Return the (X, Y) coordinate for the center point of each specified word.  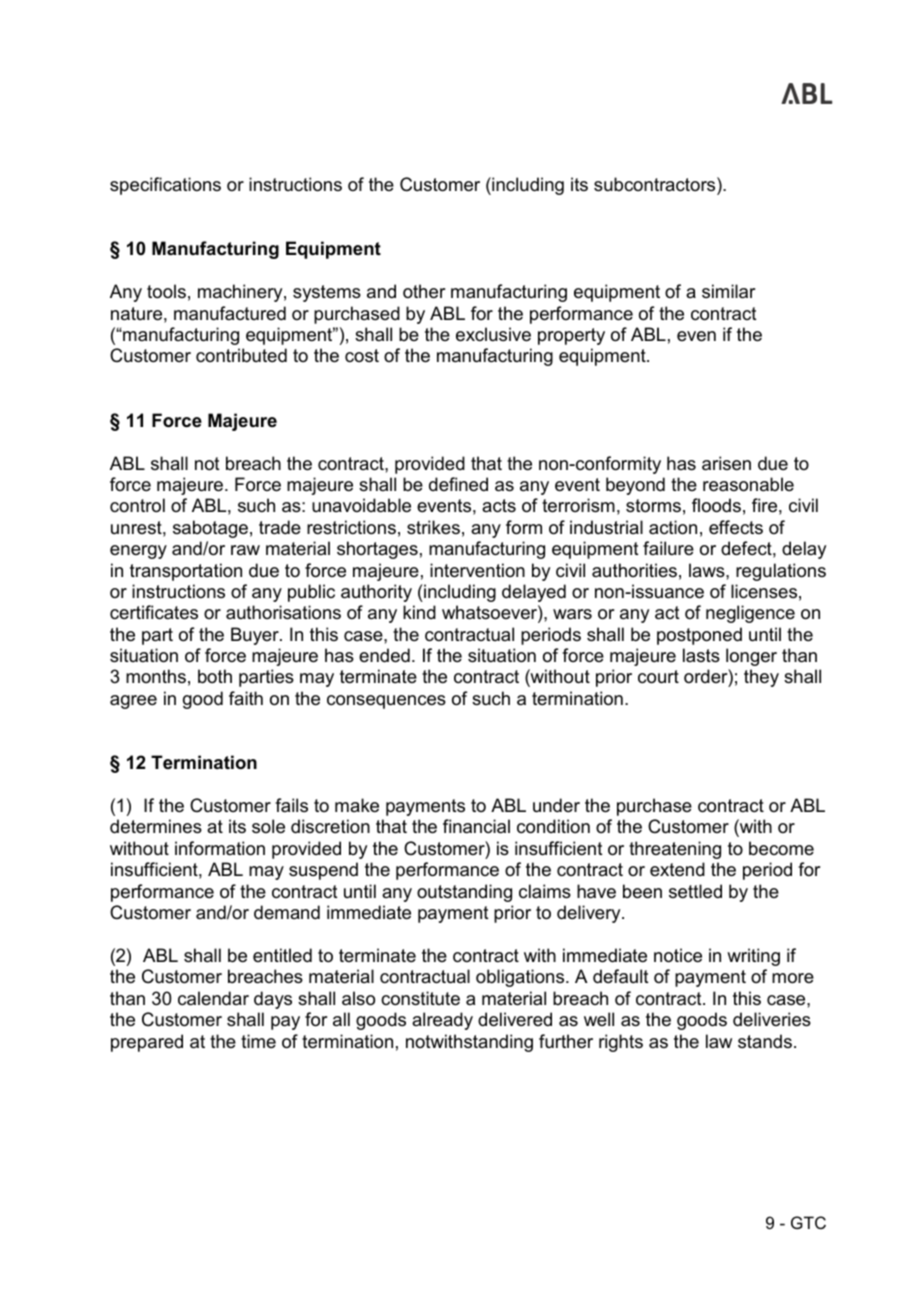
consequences (386, 702)
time (258, 1041)
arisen (726, 463)
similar (728, 291)
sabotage (210, 529)
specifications (165, 186)
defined (458, 484)
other (424, 291)
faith (246, 698)
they (761, 678)
